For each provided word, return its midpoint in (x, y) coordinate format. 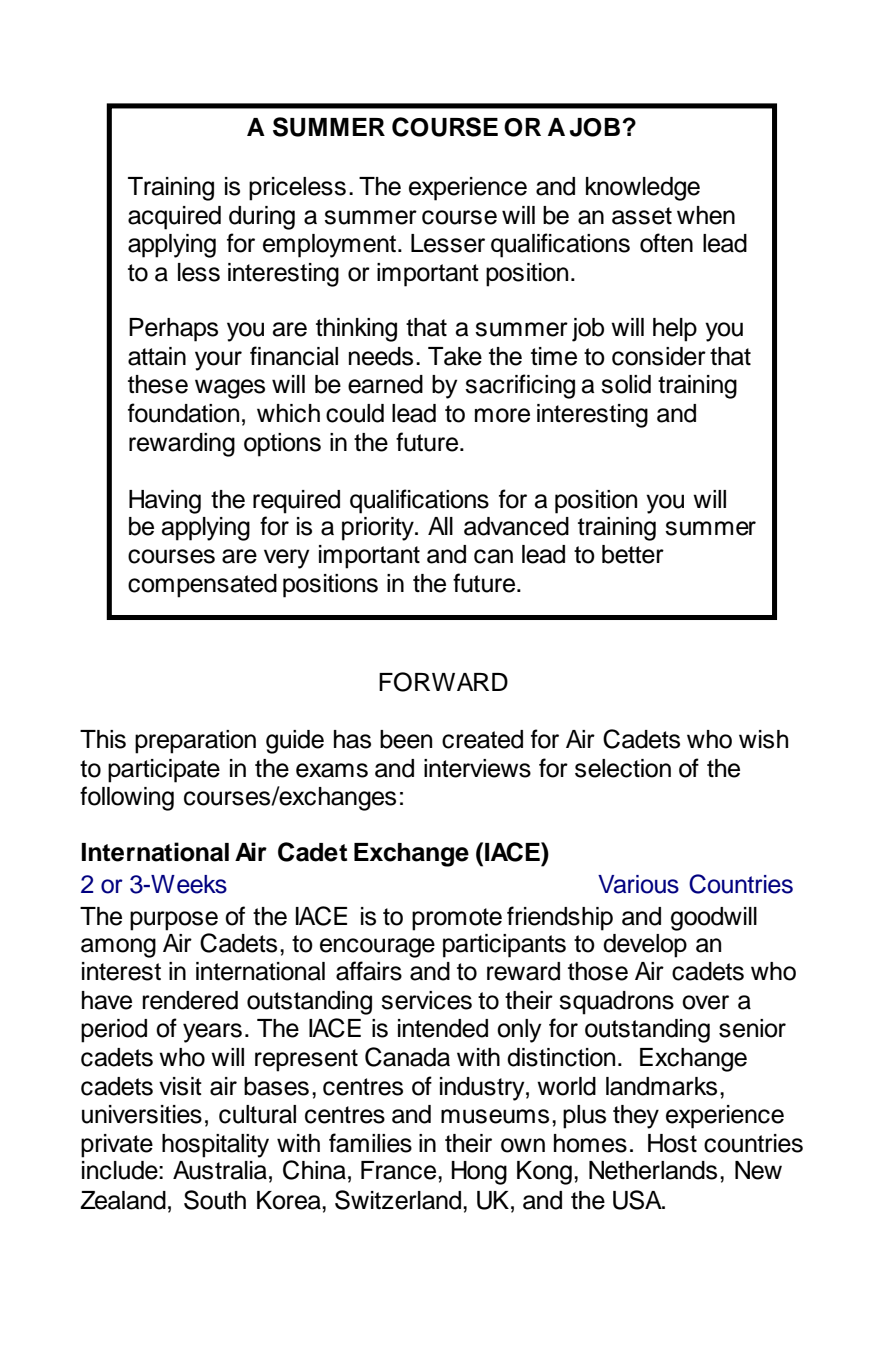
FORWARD (443, 682)
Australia (220, 1170)
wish (763, 739)
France (400, 1170)
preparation (195, 742)
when (706, 215)
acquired (174, 218)
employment (331, 246)
